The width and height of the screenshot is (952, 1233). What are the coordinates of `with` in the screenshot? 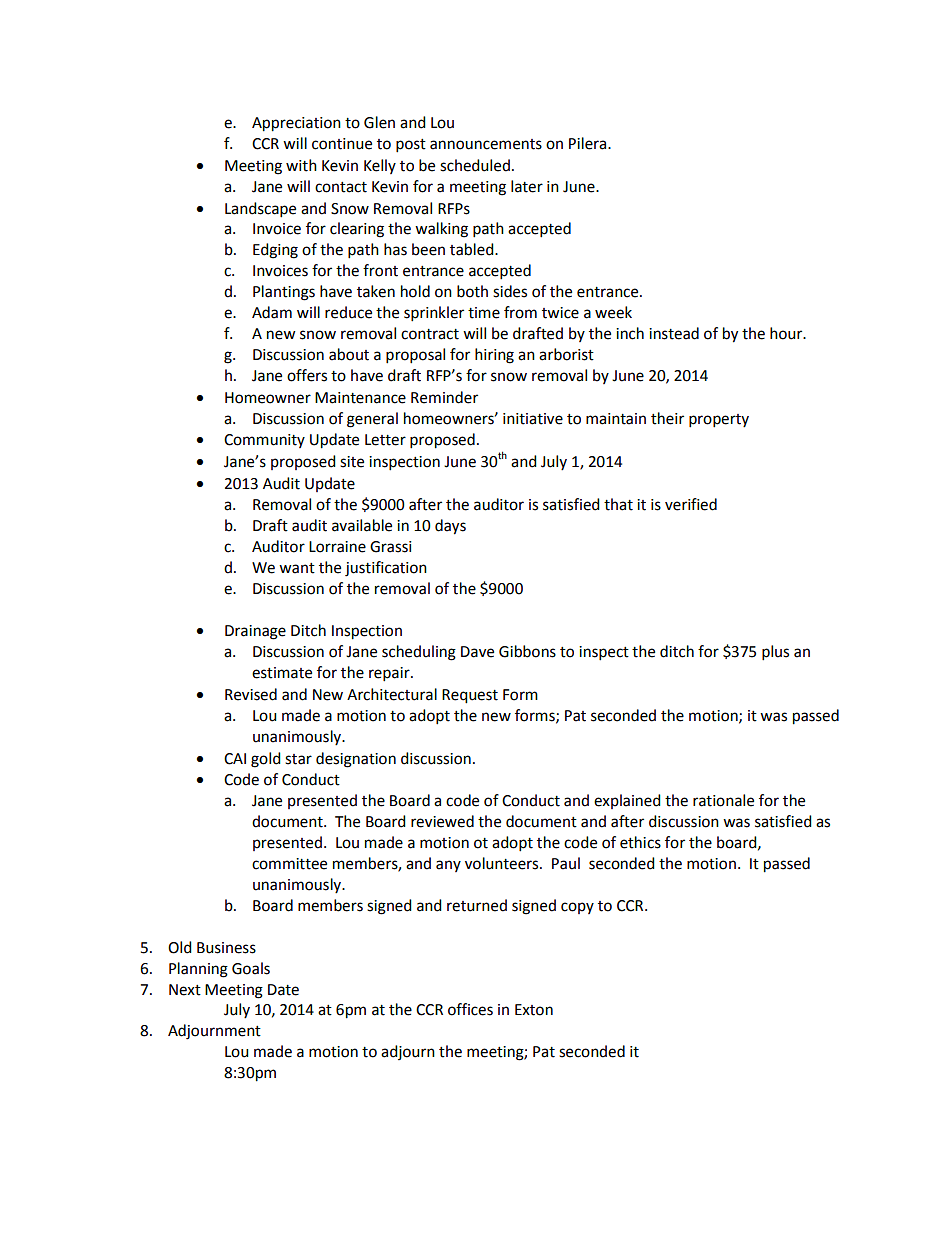 It's located at (301, 165).
